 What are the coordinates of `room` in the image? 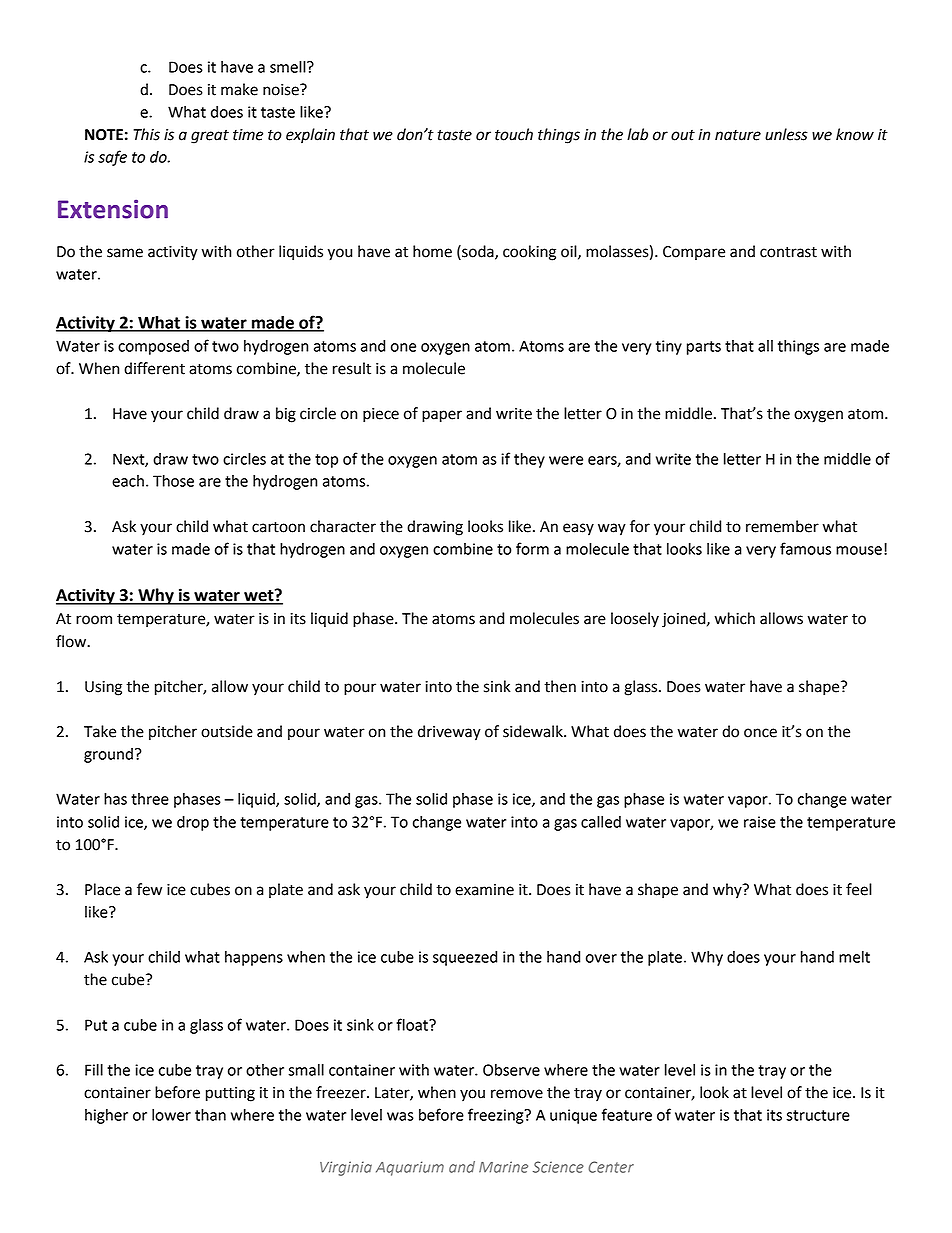 It's located at (94, 620).
